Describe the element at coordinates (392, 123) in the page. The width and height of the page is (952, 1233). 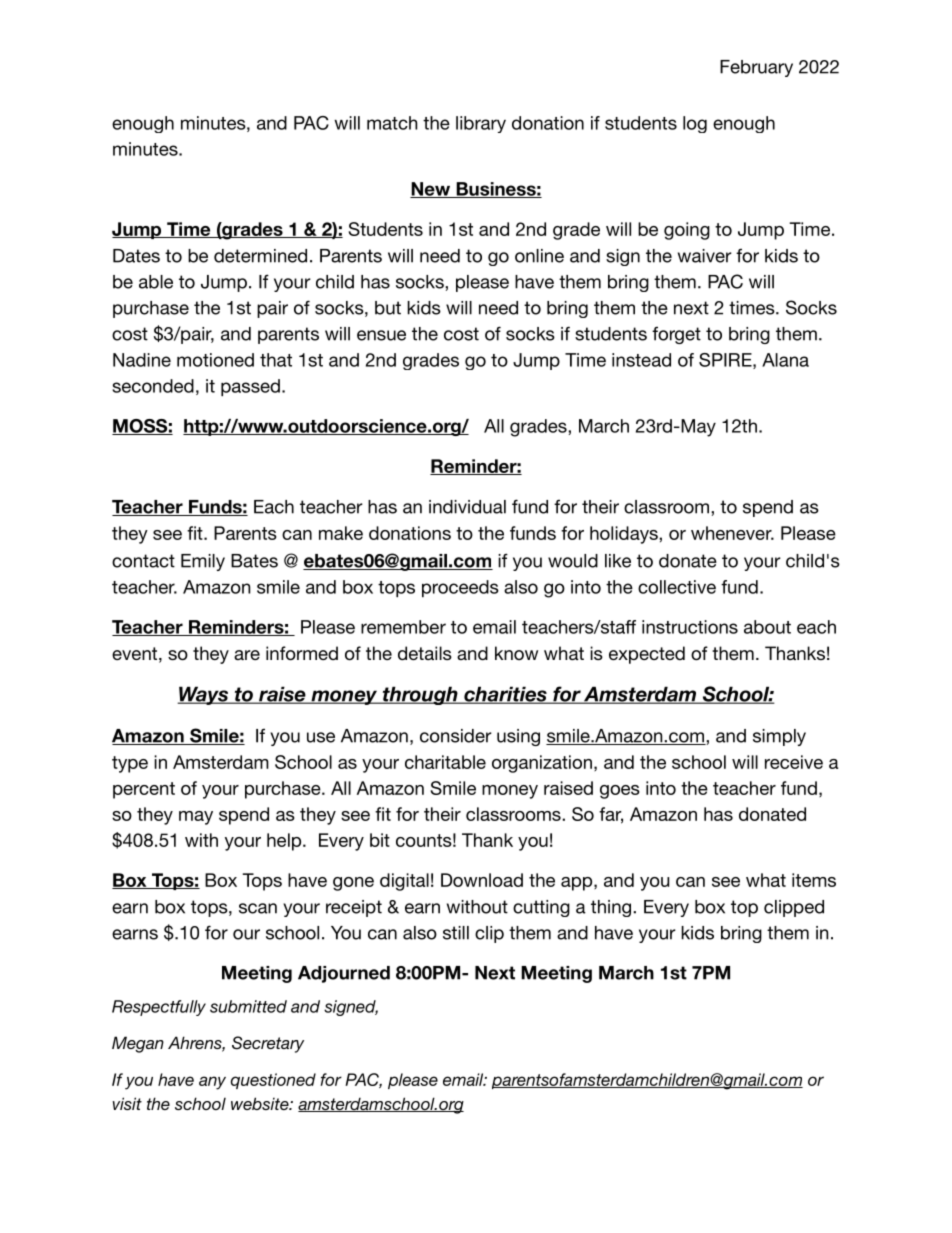
I see `match` at that location.
